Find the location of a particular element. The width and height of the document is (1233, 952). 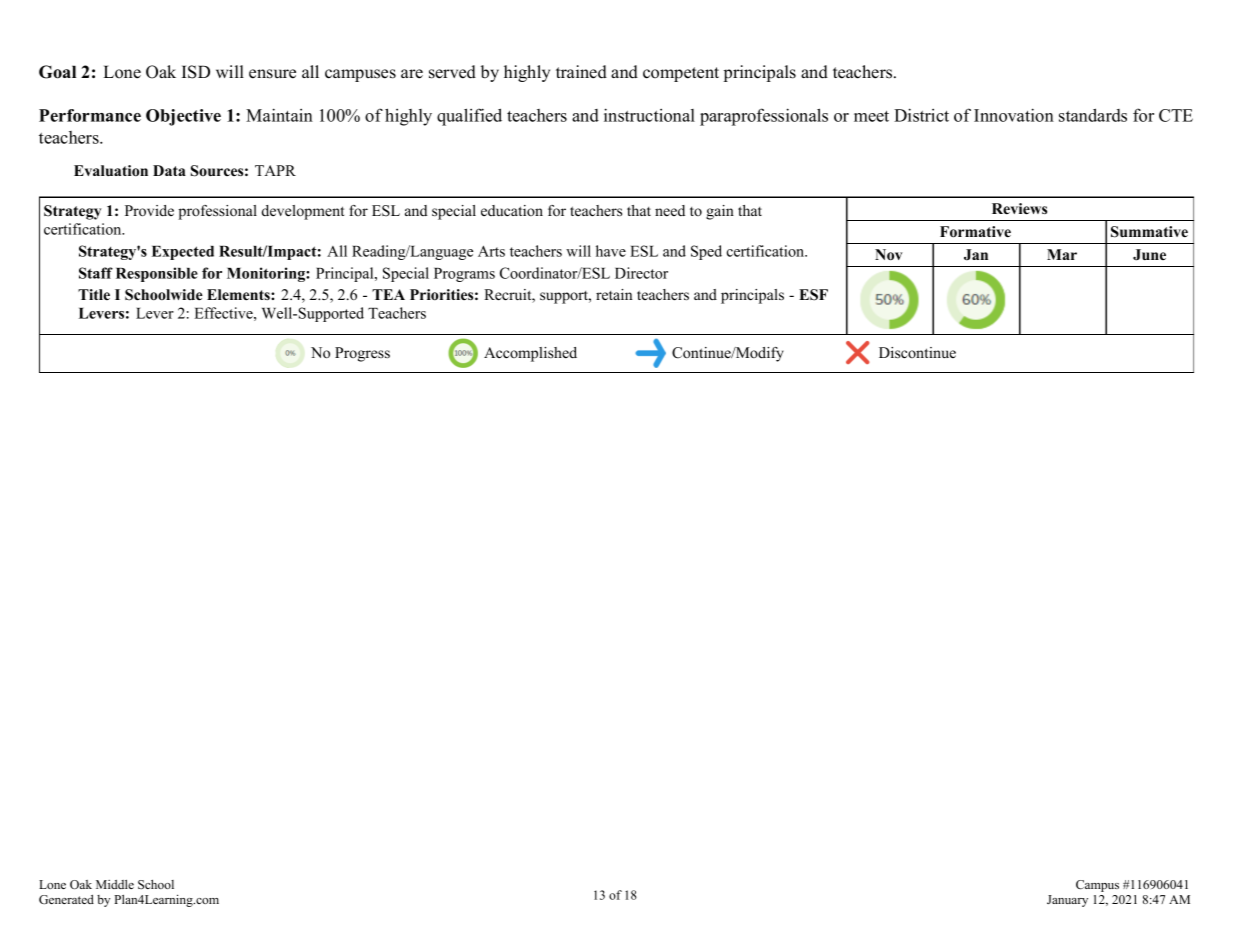

January is located at coordinates (1067, 901).
